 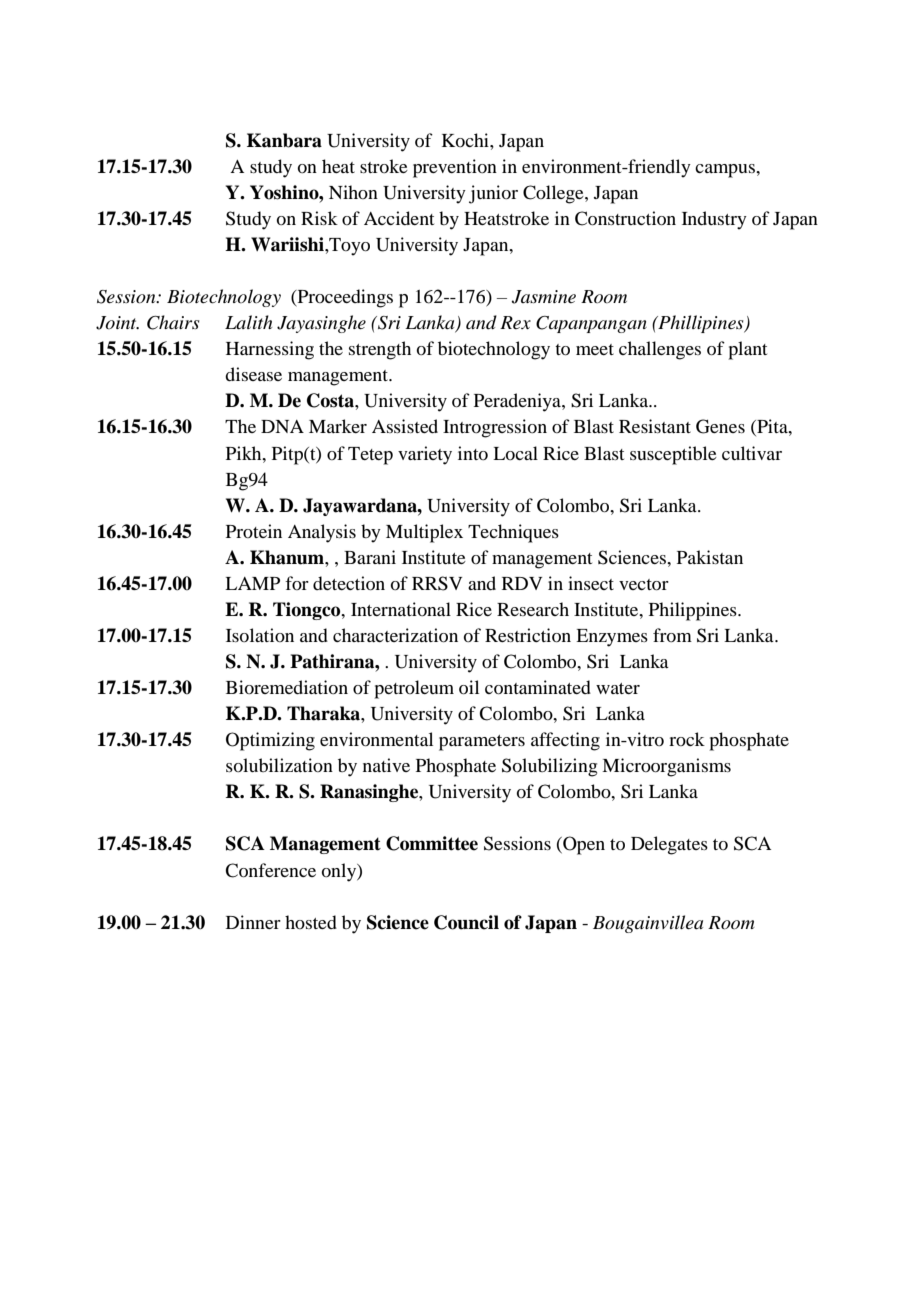 What do you see at coordinates (424, 533) in the screenshot?
I see `Multiplex` at bounding box center [424, 533].
